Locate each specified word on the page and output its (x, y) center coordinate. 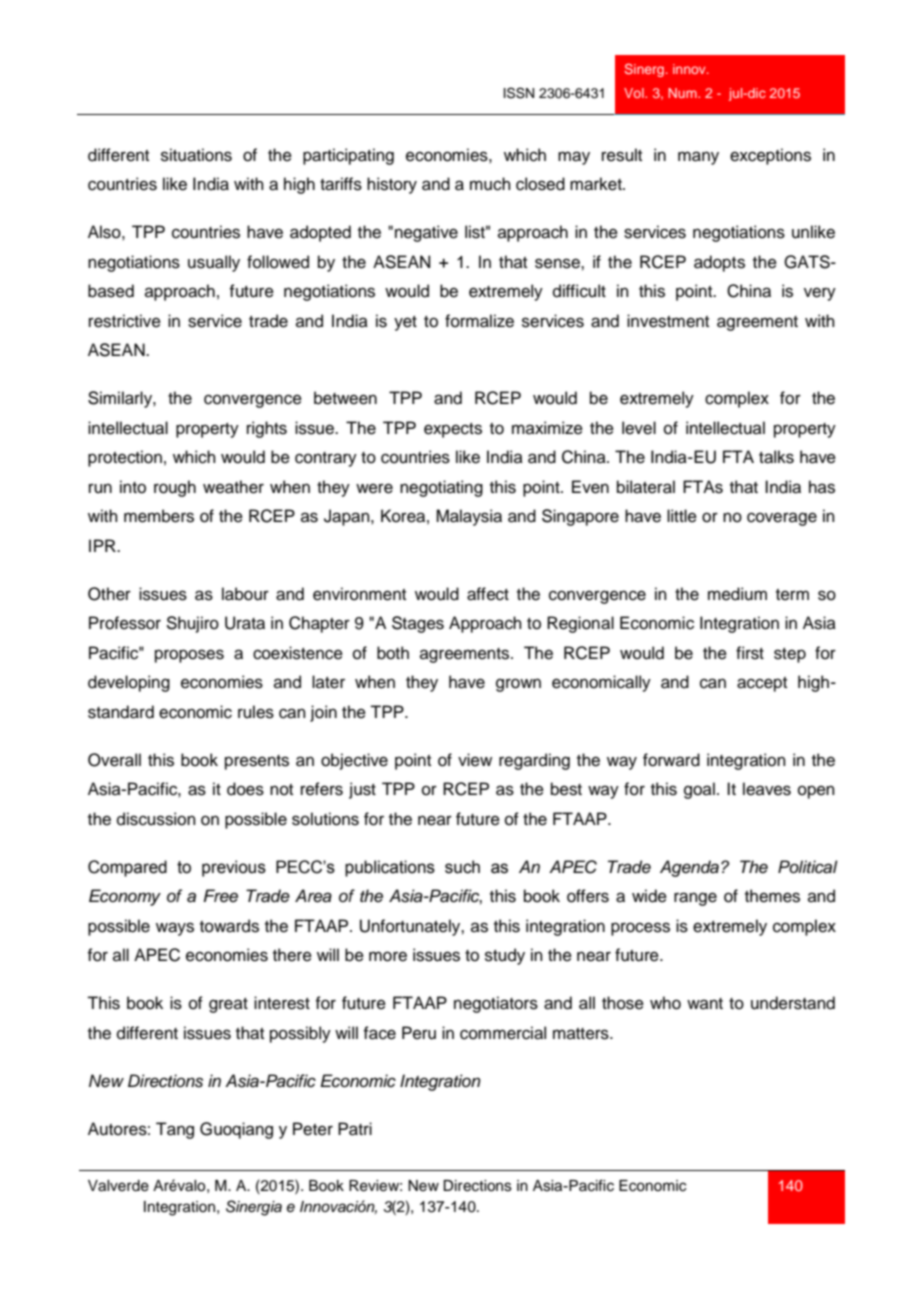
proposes (189, 656)
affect (488, 594)
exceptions (770, 156)
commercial (503, 1033)
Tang (175, 1130)
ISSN (519, 93)
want (705, 1003)
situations (196, 155)
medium (737, 594)
